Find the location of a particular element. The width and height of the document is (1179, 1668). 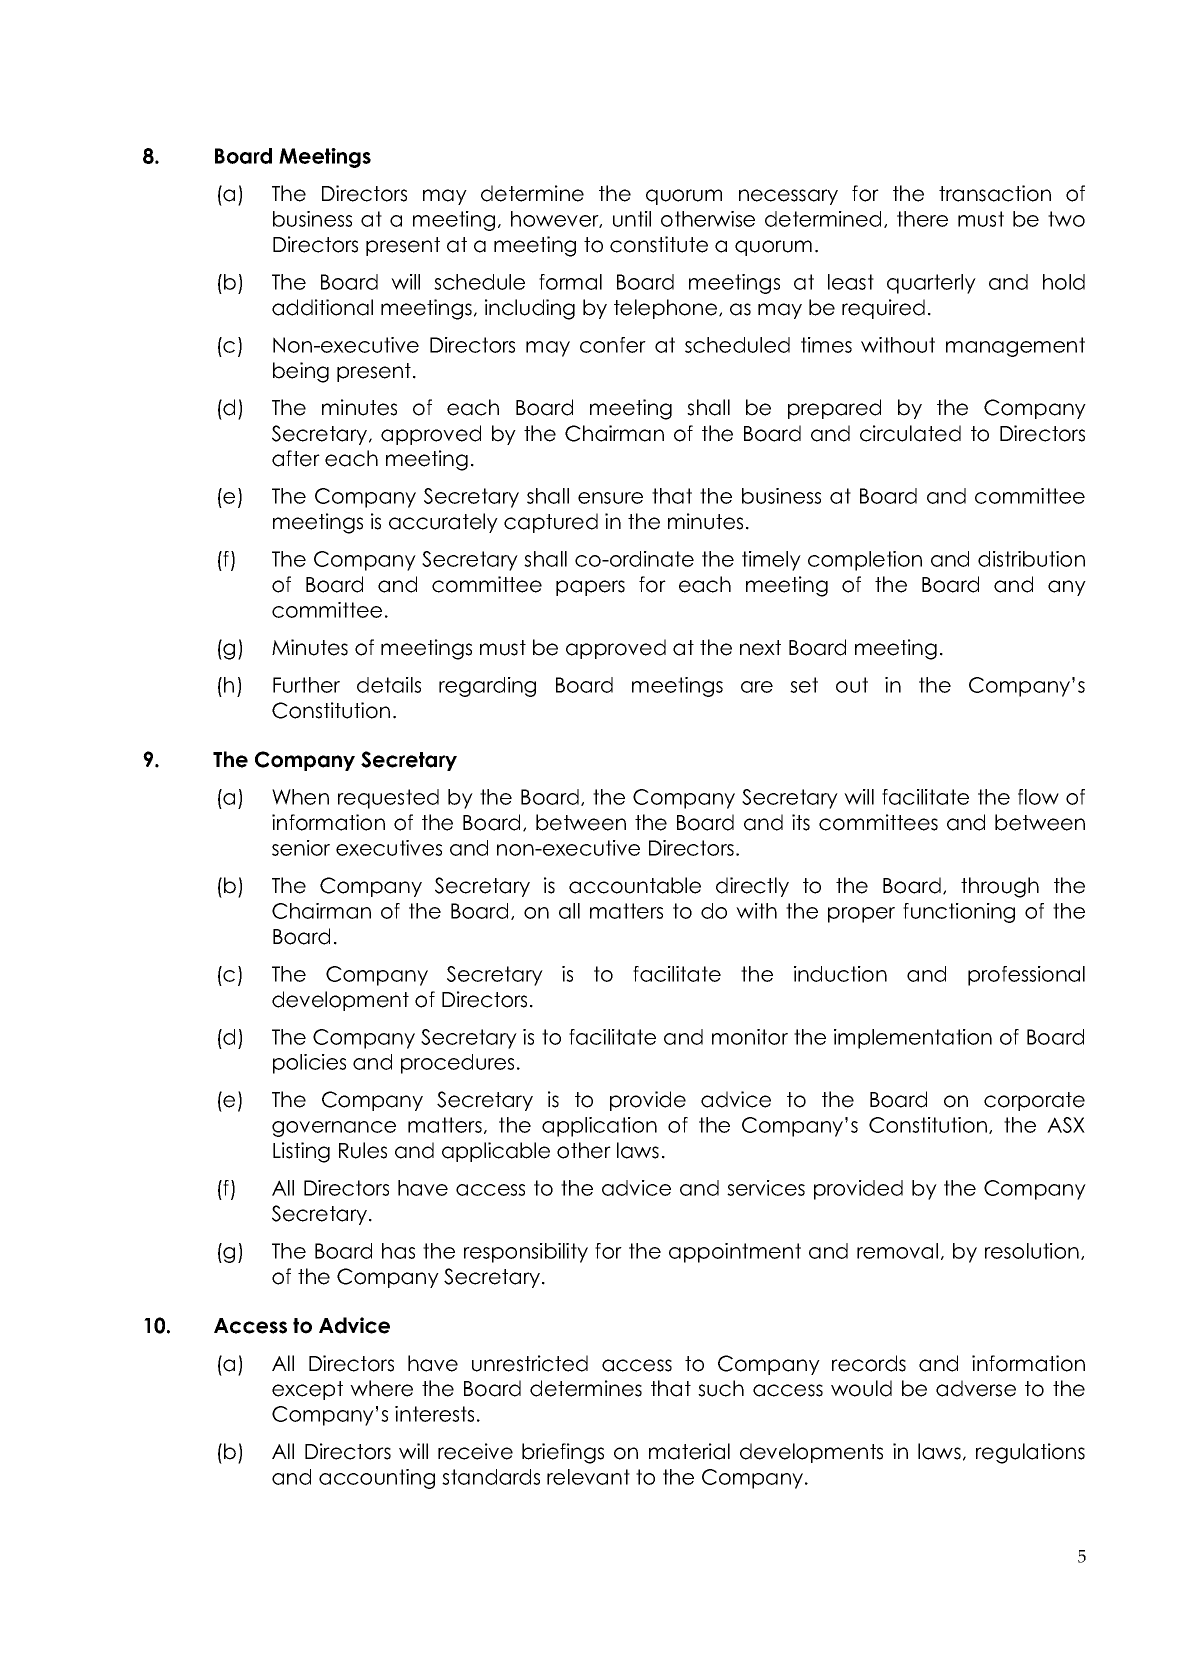

accountable is located at coordinates (635, 885).
